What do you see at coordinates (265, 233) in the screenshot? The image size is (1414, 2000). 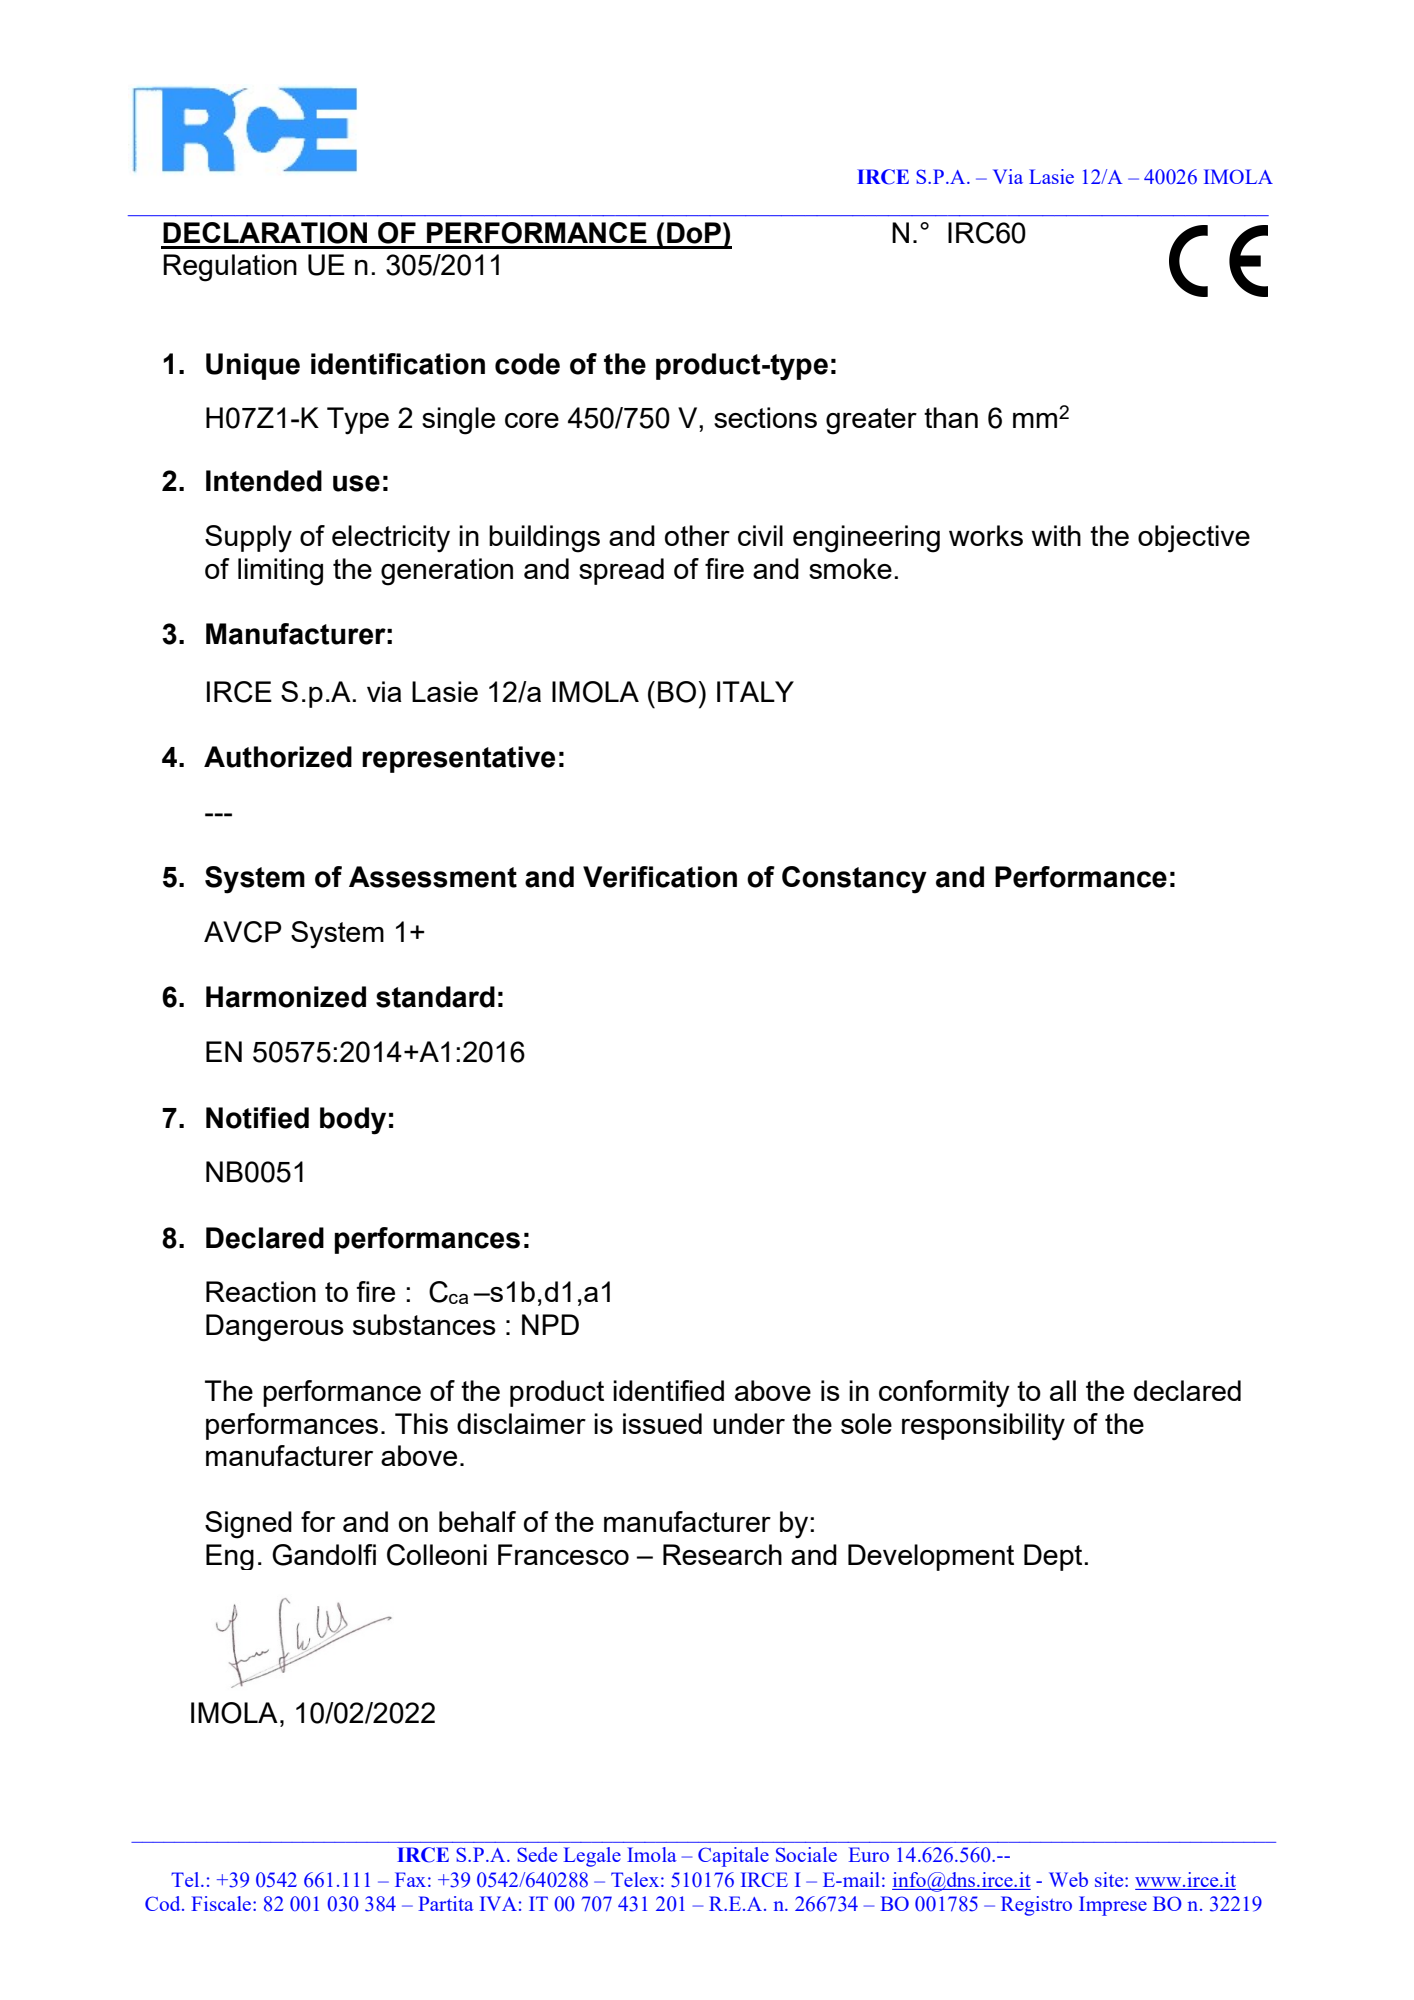 I see `DECLARATION` at bounding box center [265, 233].
